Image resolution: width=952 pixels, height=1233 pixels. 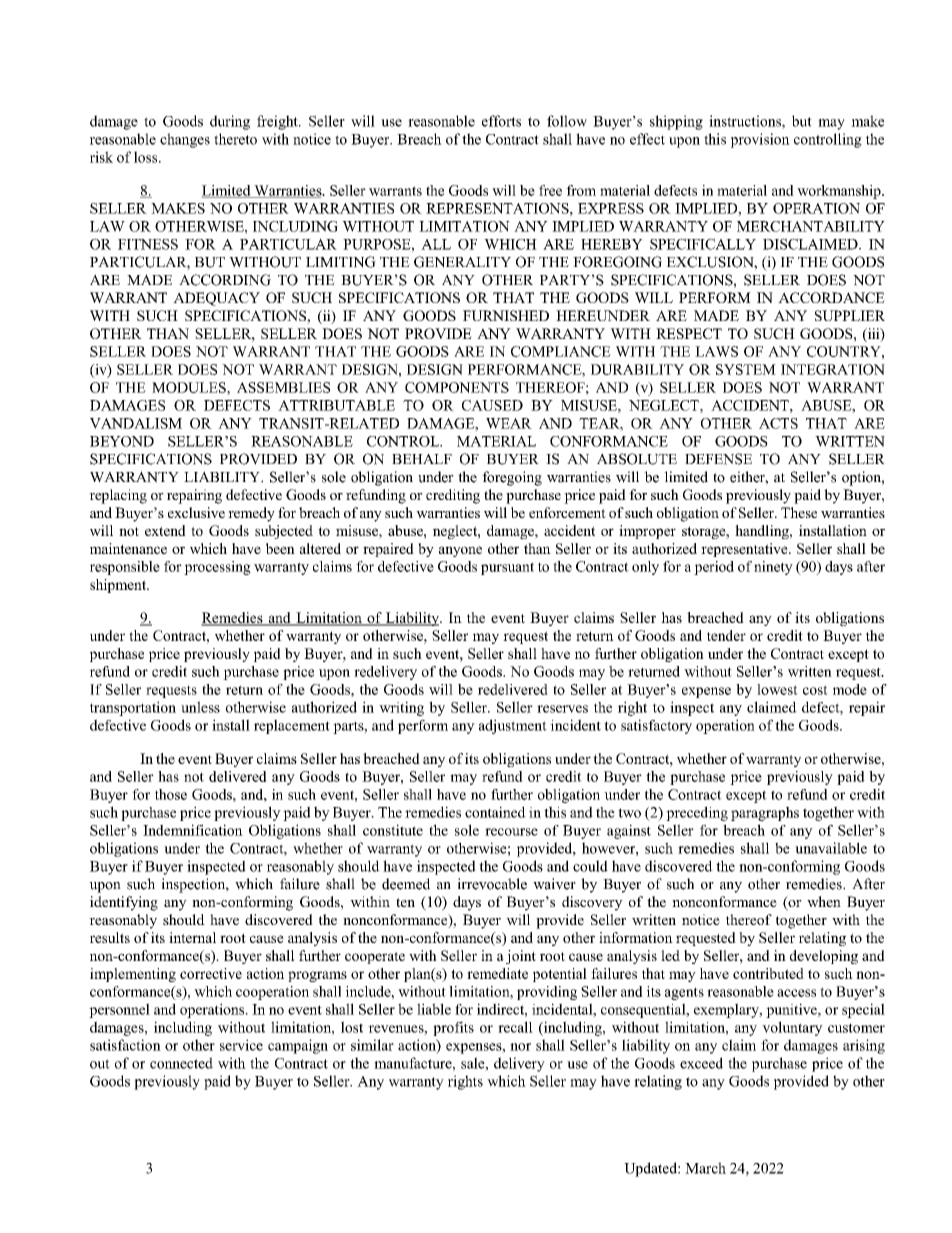 What do you see at coordinates (824, 901) in the page?
I see `when` at bounding box center [824, 901].
